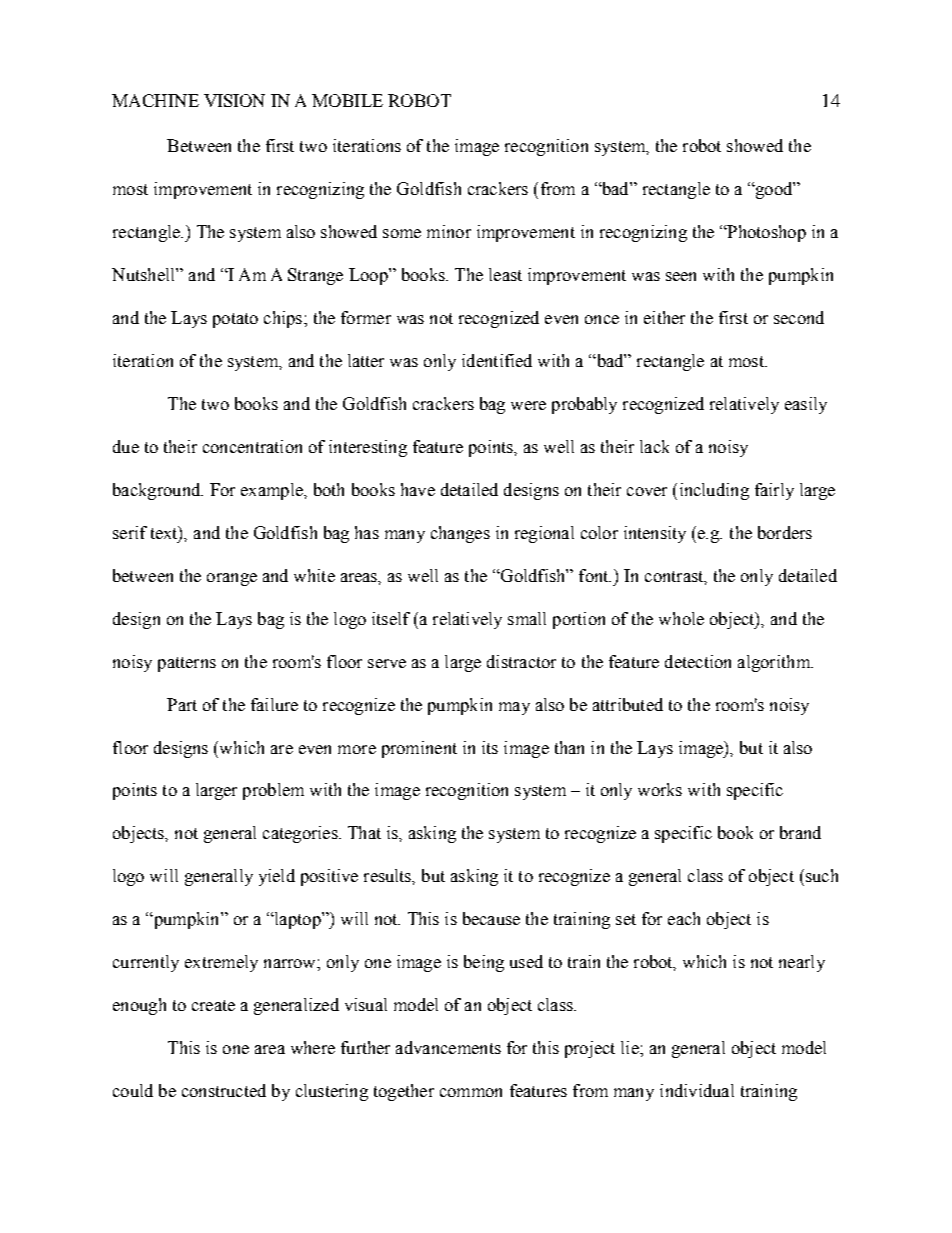  What do you see at coordinates (765, 233) in the page?
I see `Photoshop` at bounding box center [765, 233].
